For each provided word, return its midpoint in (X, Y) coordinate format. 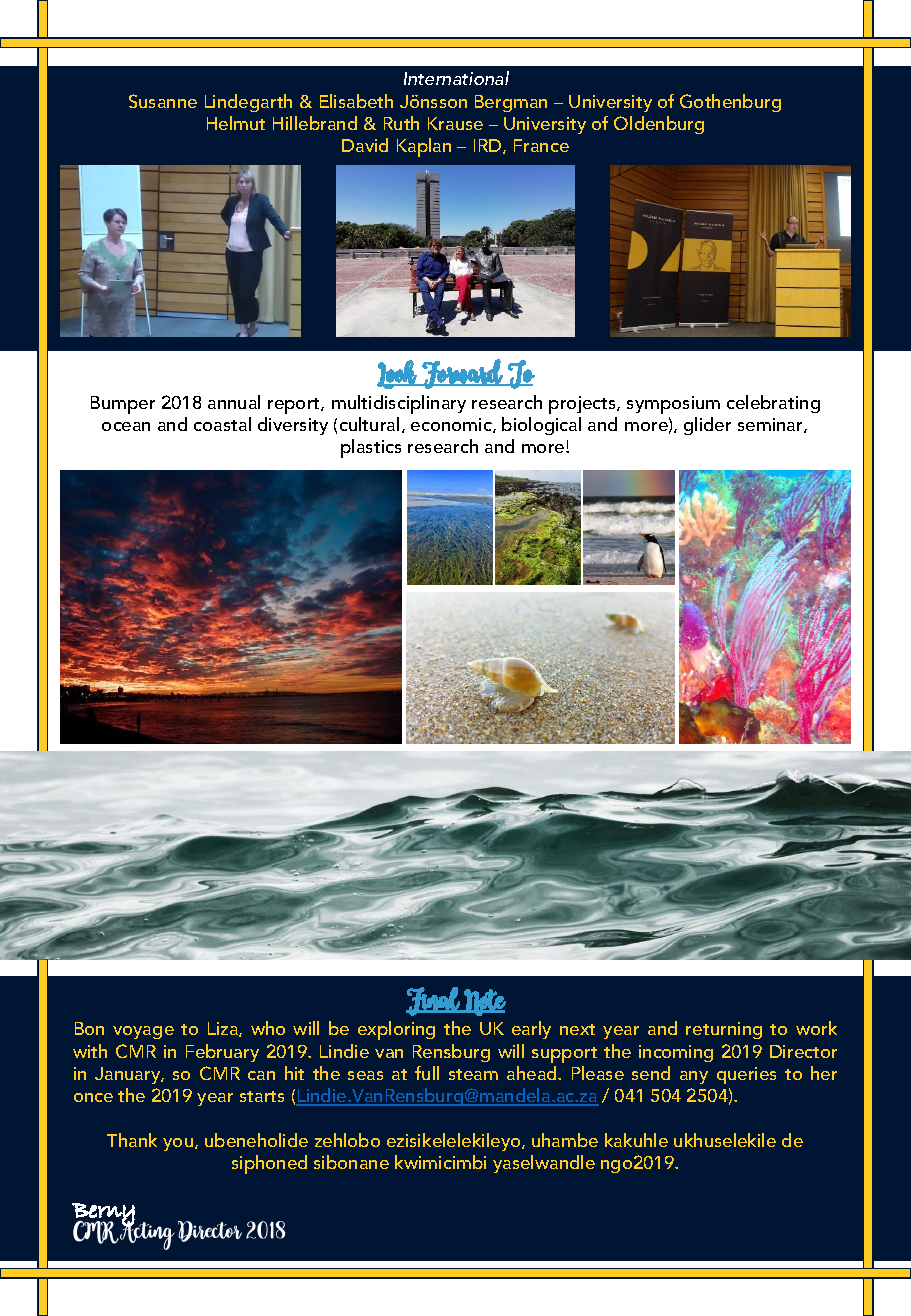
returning (724, 1030)
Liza (224, 1029)
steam (473, 1074)
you (179, 1144)
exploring (396, 1030)
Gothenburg (730, 103)
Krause (455, 123)
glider (707, 426)
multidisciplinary (399, 404)
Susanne (163, 101)
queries (746, 1075)
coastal (222, 424)
